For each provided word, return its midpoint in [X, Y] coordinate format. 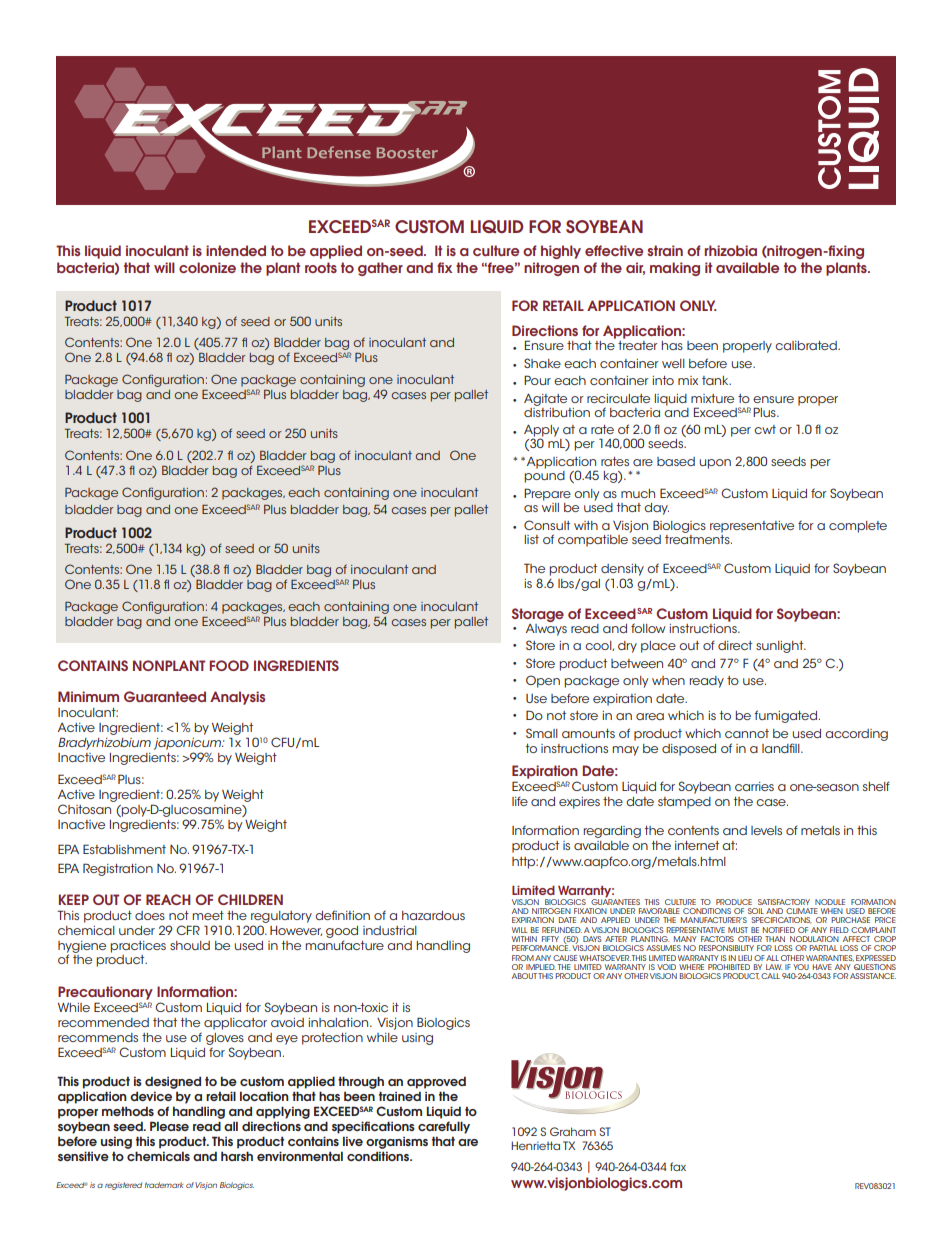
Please [169, 1126]
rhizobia [731, 250]
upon [715, 464]
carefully [444, 1127]
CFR [188, 930]
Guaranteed [165, 696]
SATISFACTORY [784, 902]
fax [678, 1166]
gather [380, 269]
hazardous [433, 915]
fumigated [785, 716]
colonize [207, 267]
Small [542, 733]
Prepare [547, 494]
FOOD [229, 665]
